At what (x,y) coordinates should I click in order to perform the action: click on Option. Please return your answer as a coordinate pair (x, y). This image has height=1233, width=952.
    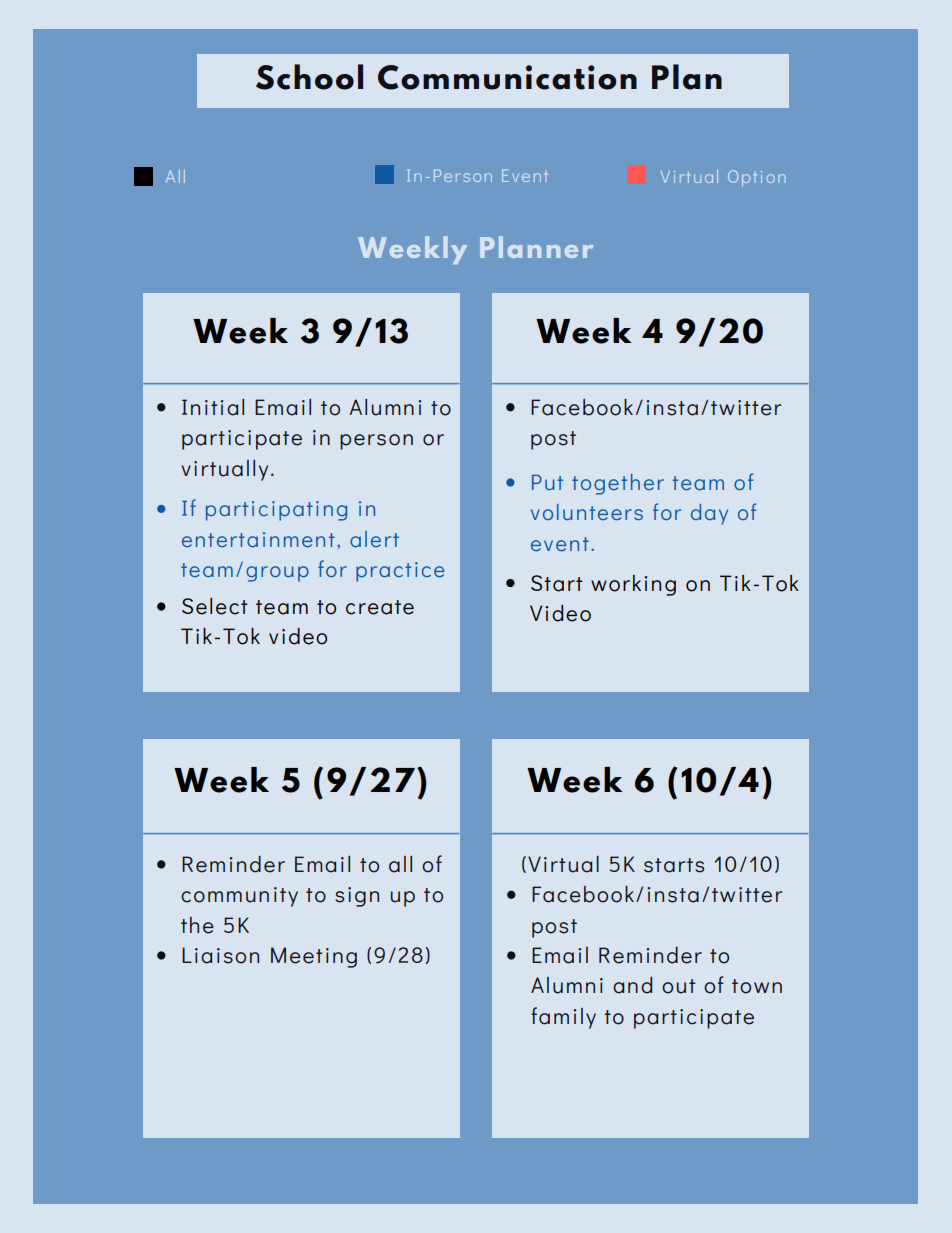
    Looking at the image, I should click on (757, 178).
